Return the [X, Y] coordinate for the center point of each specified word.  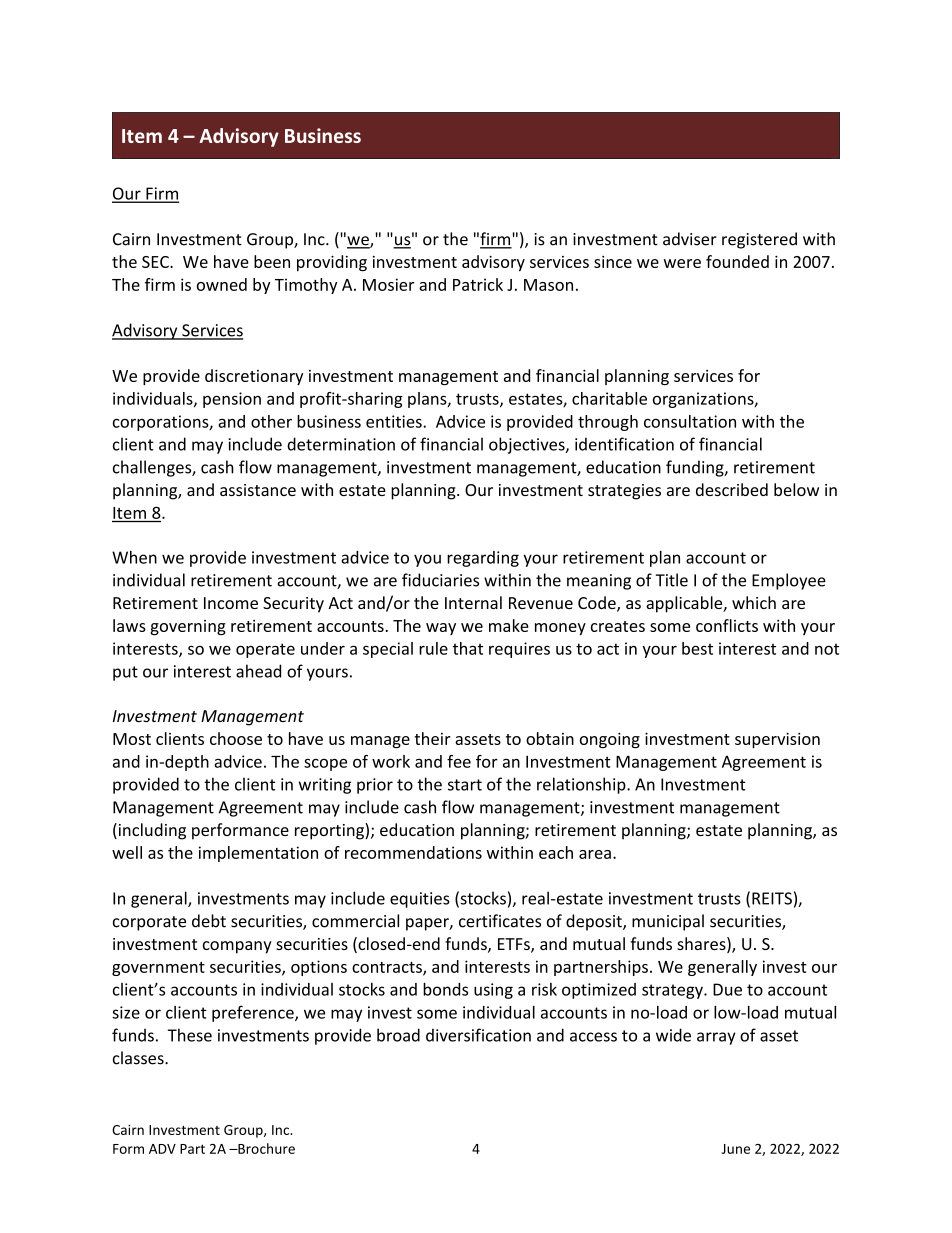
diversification [478, 1035]
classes [139, 1058]
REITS [772, 898]
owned [222, 284]
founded [737, 261]
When [134, 557]
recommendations [413, 852]
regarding [483, 559]
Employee [789, 581]
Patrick [478, 284]
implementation [258, 854]
